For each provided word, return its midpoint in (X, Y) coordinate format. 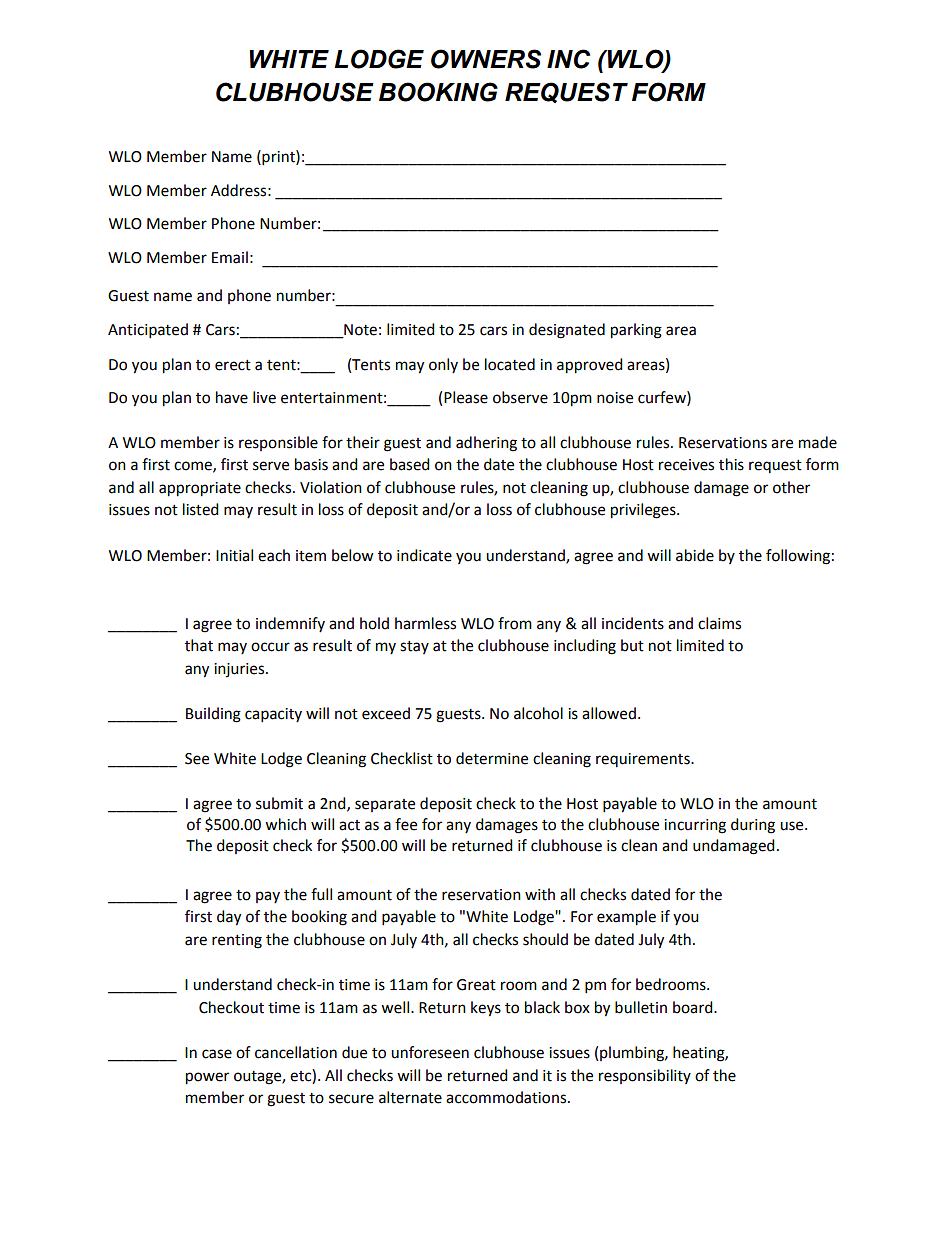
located (510, 364)
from (515, 623)
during (753, 826)
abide (695, 555)
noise (615, 398)
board (694, 1007)
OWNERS (486, 59)
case (217, 1054)
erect (233, 365)
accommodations (507, 1097)
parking (636, 331)
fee (406, 824)
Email (230, 257)
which (285, 824)
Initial (234, 555)
